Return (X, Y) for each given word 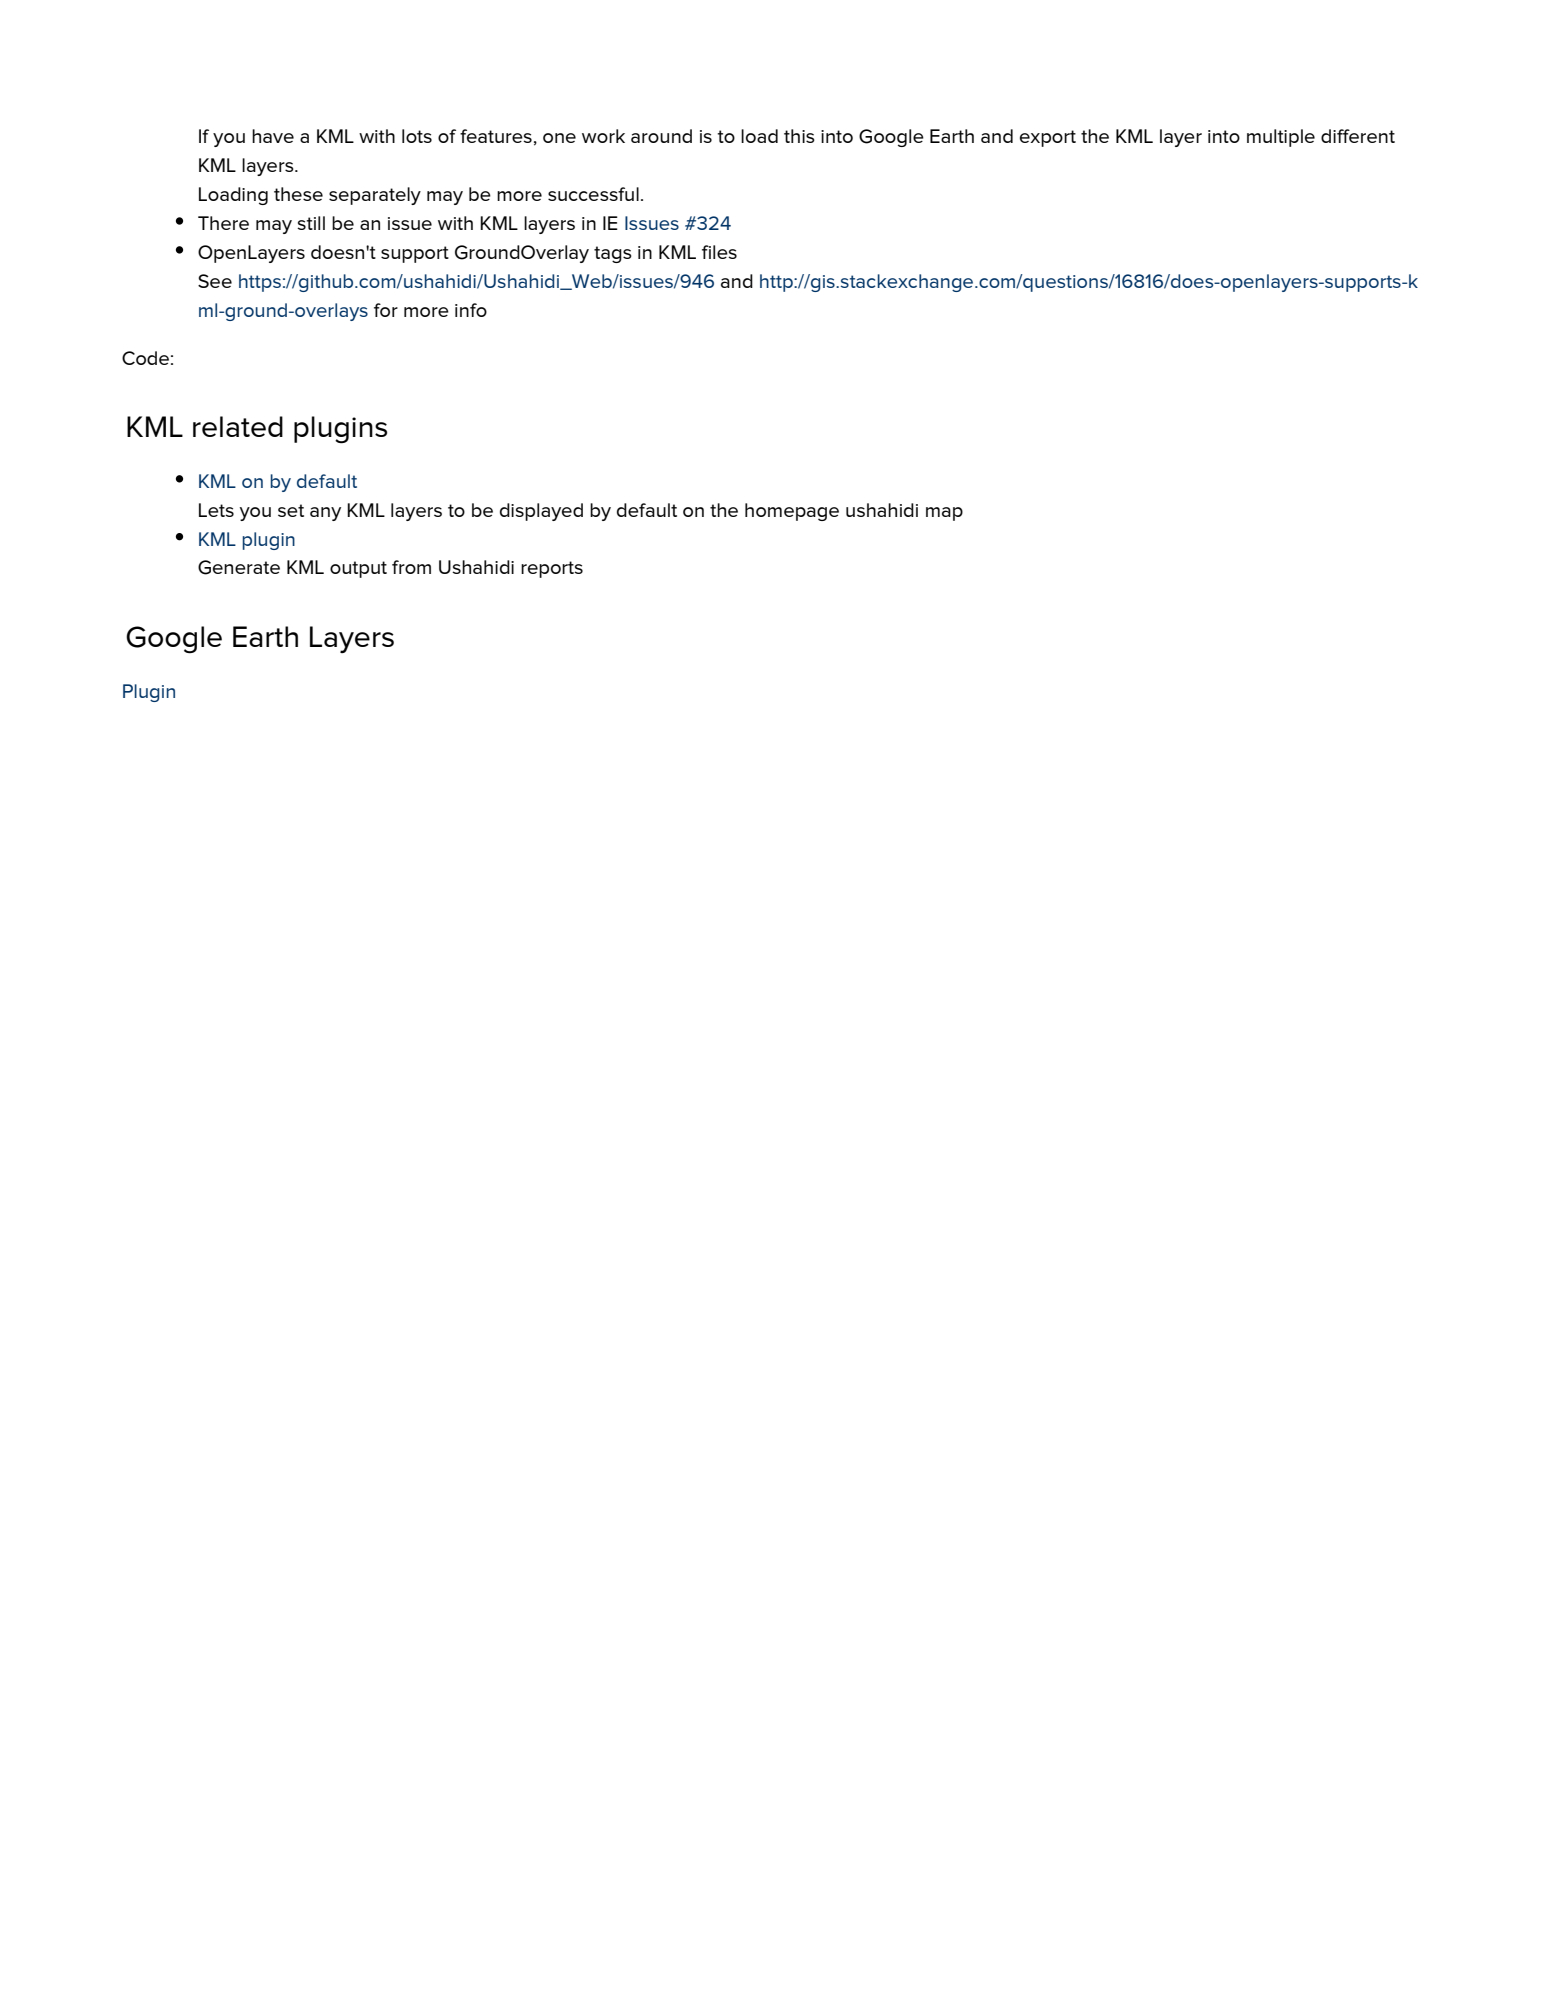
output (358, 569)
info (471, 310)
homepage (792, 512)
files (719, 252)
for (386, 310)
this (799, 136)
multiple (1281, 138)
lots (417, 136)
